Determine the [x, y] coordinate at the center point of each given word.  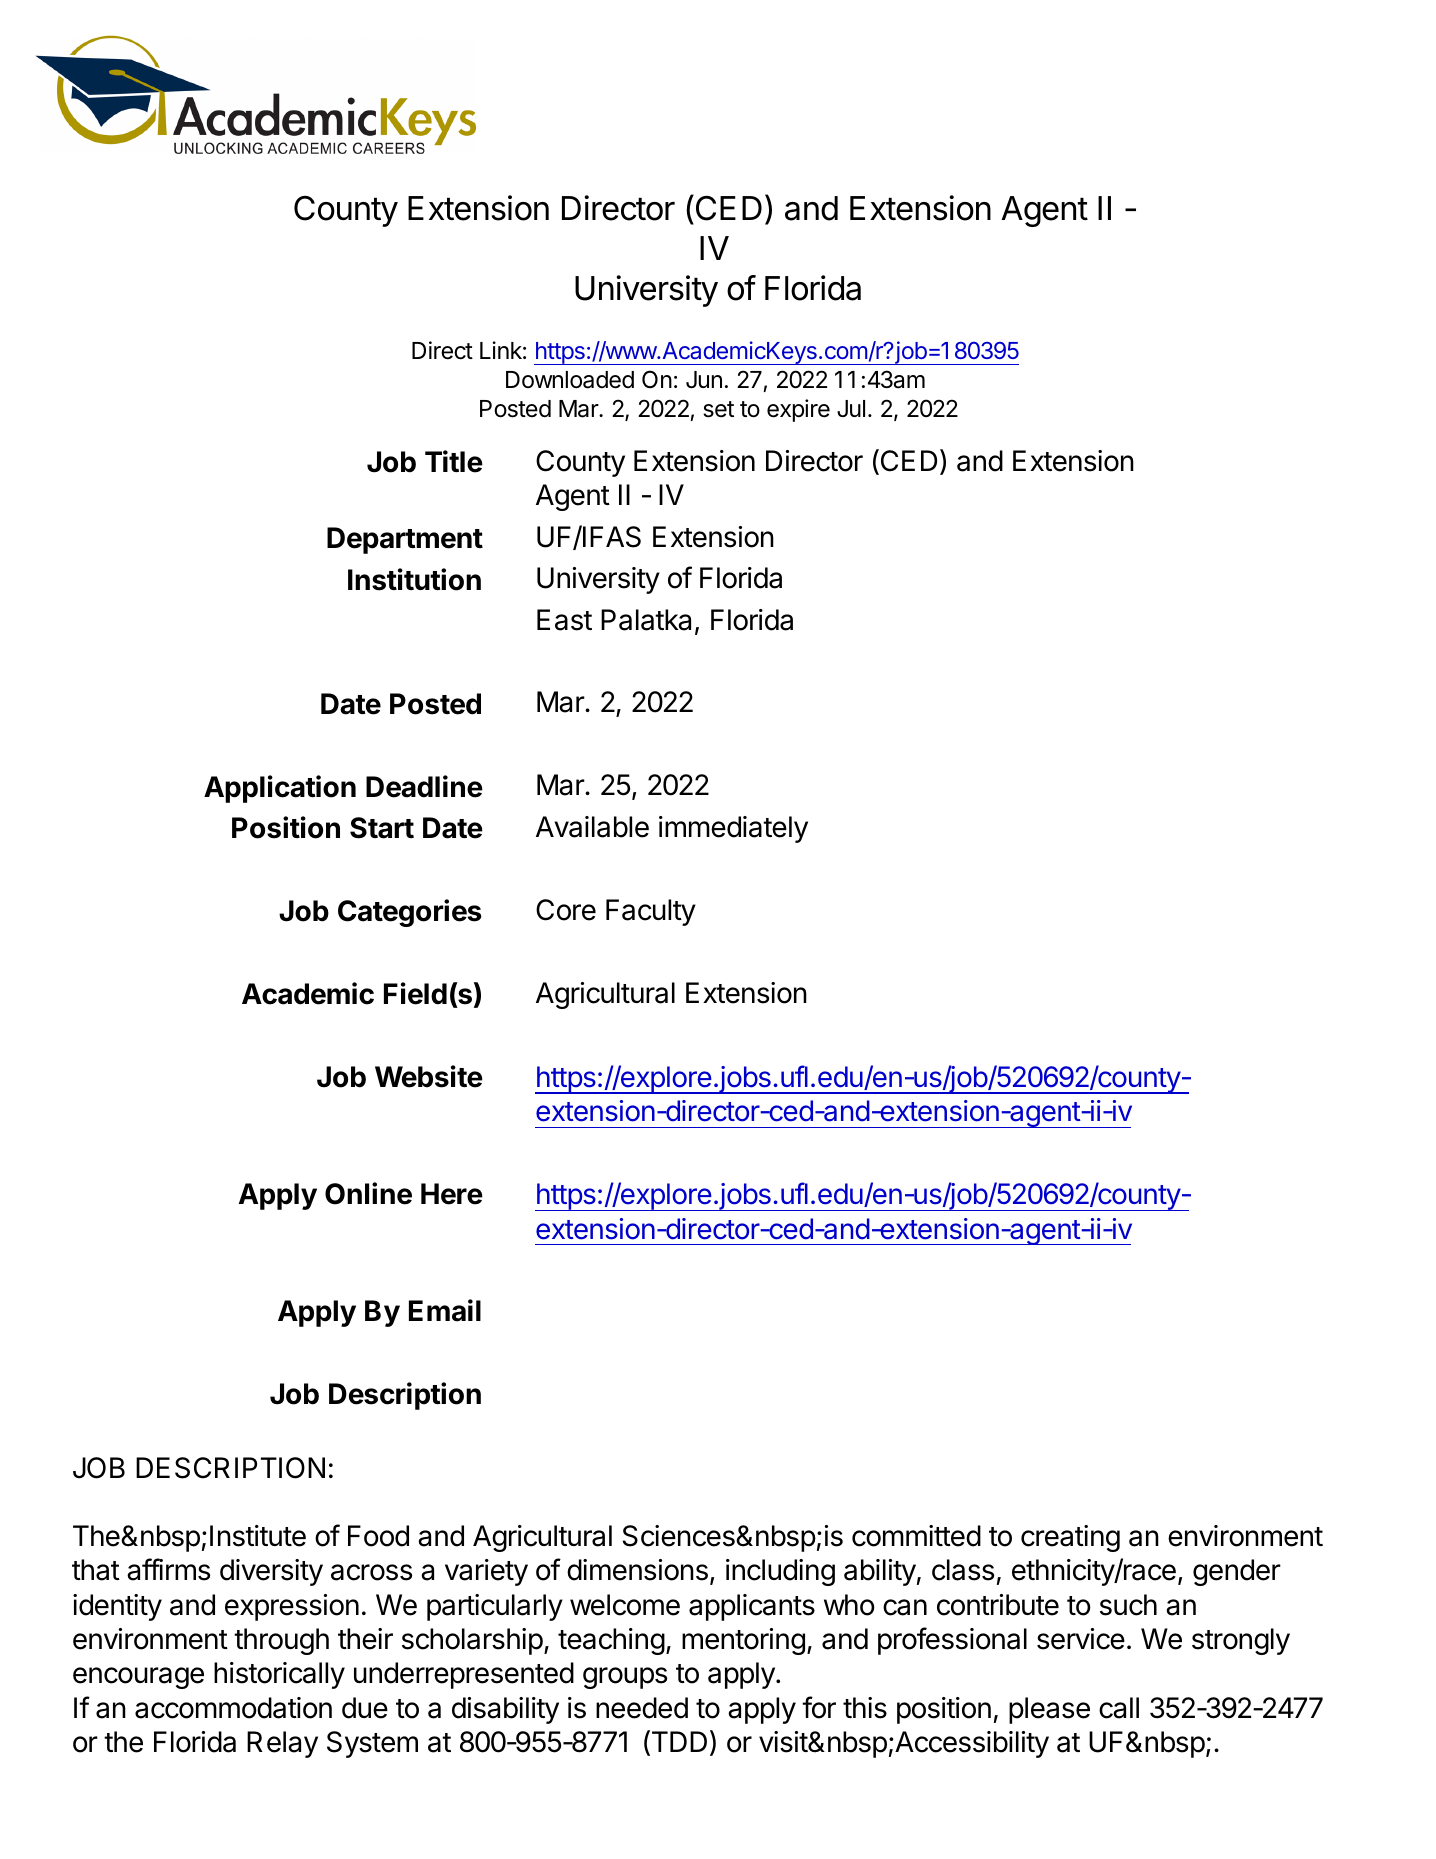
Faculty [651, 912]
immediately [733, 829]
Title [454, 461]
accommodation [233, 1708]
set [718, 409]
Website [429, 1076]
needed [642, 1708]
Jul [851, 408]
